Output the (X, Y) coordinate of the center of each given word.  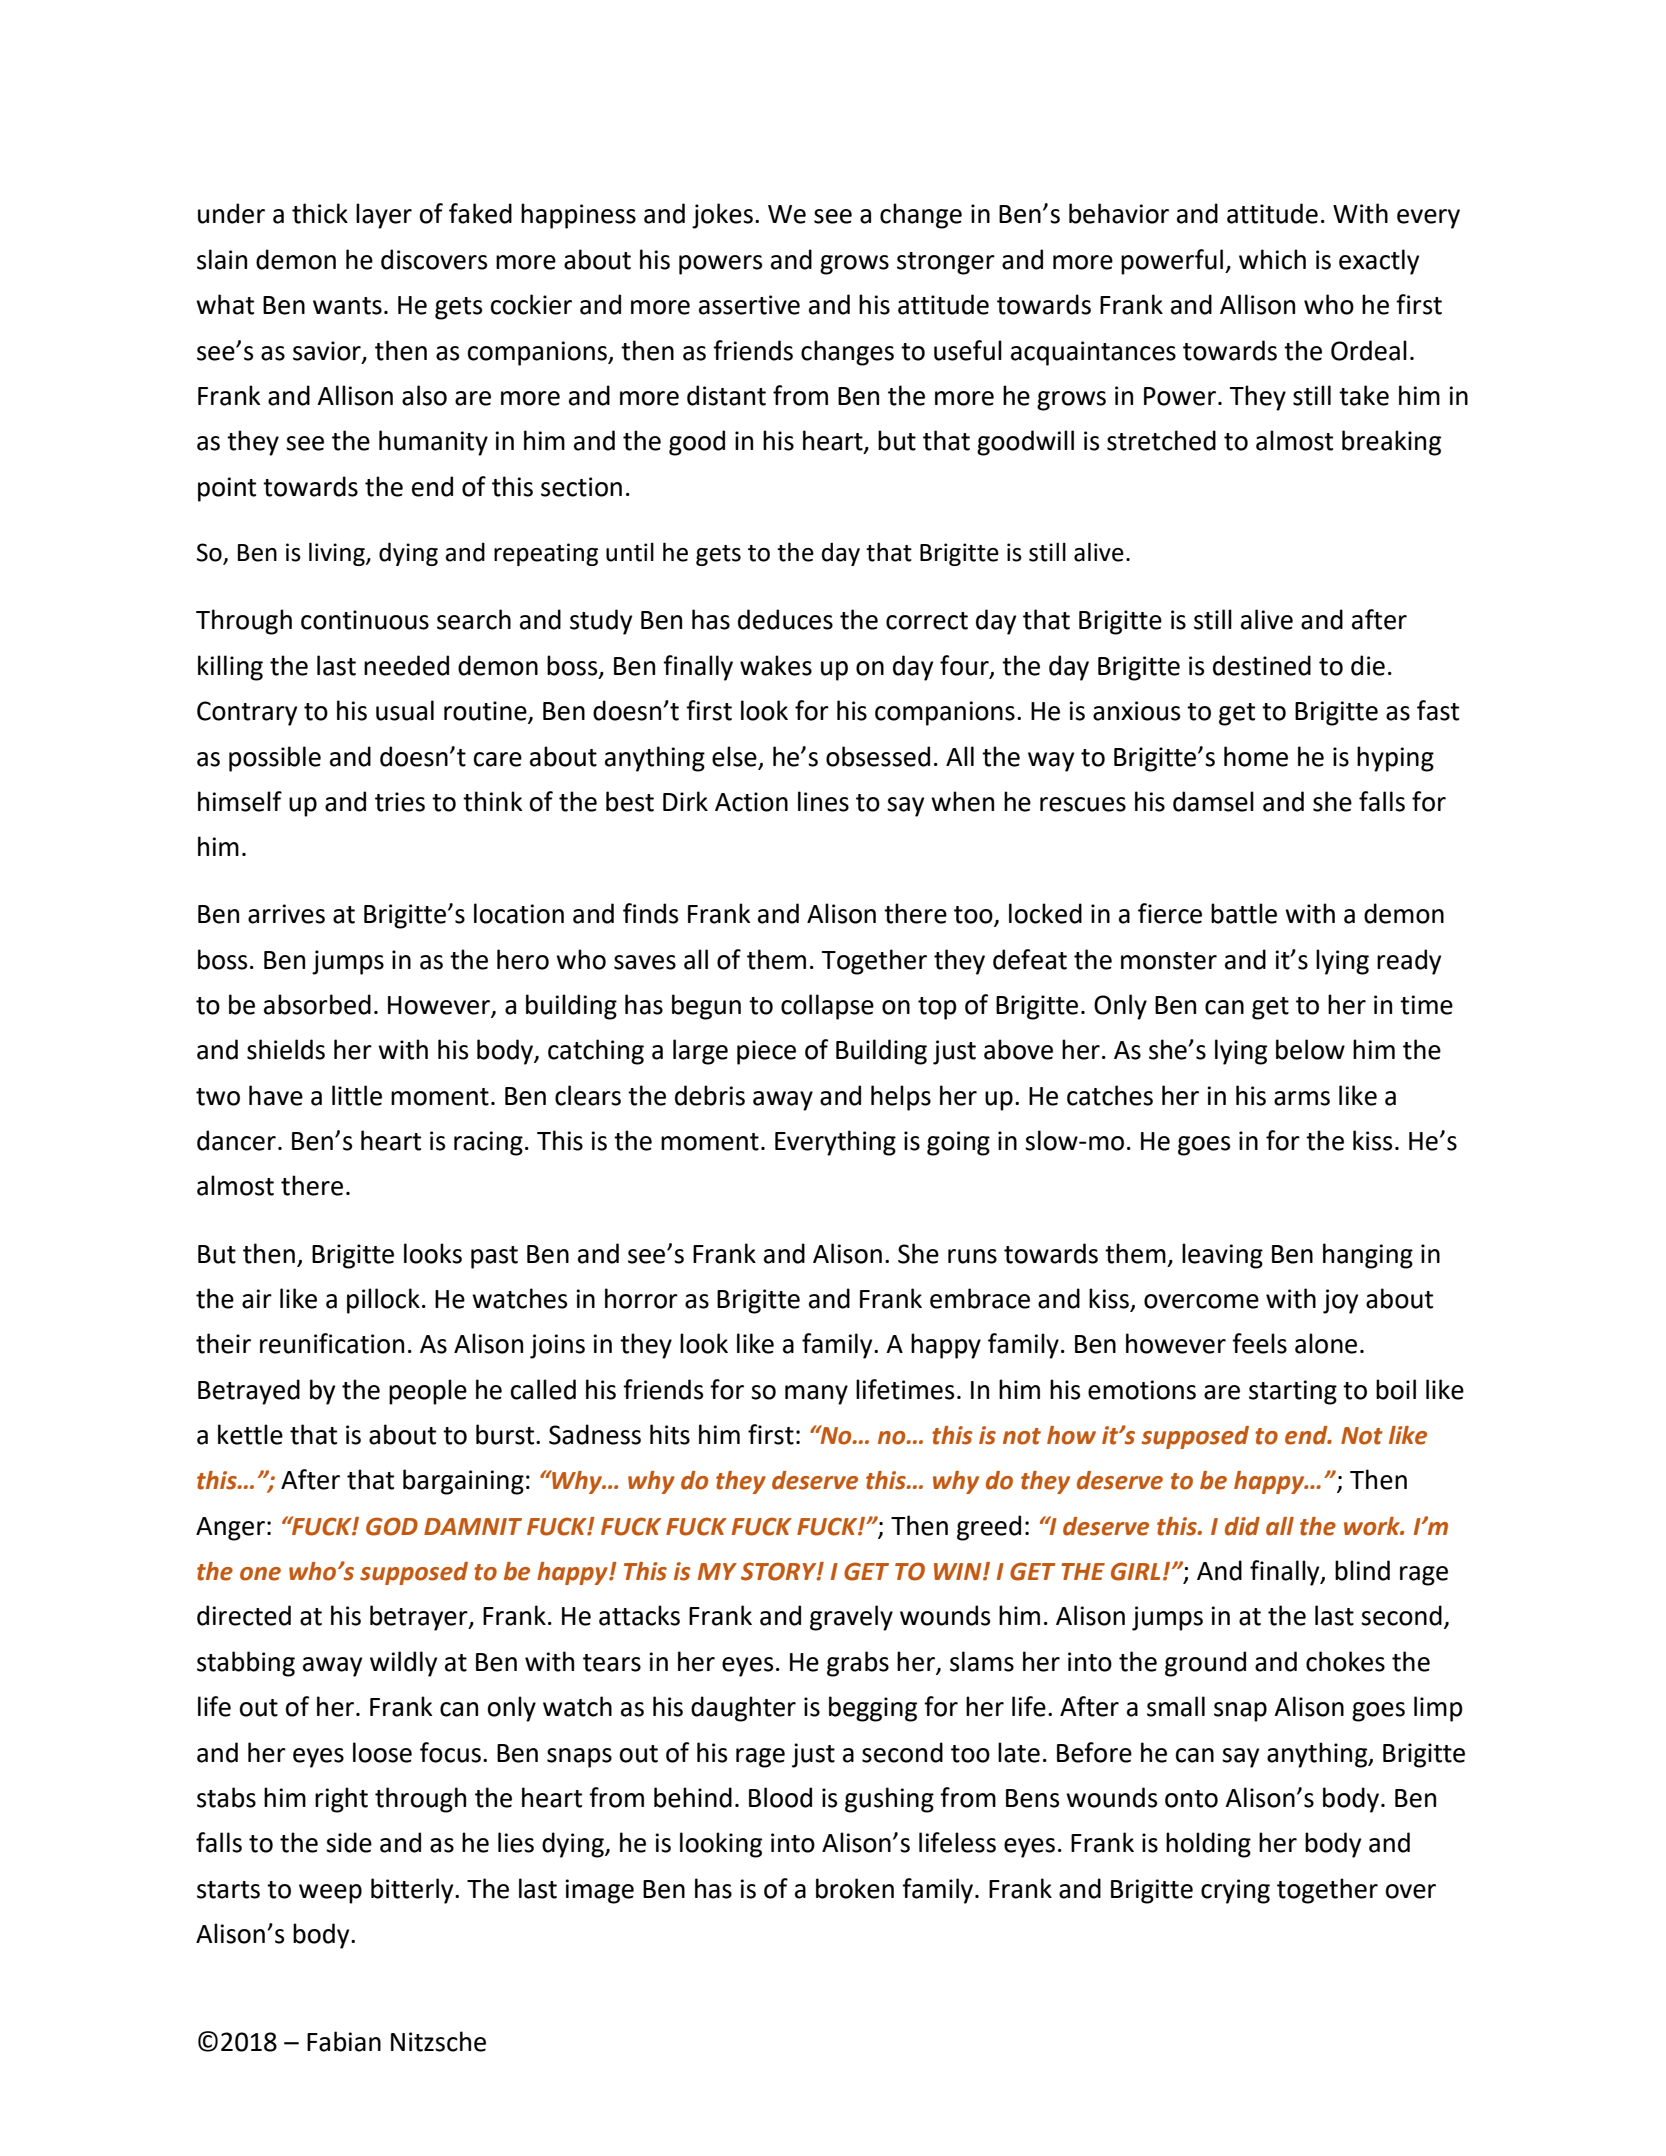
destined (1262, 665)
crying (1235, 1891)
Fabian (344, 2041)
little (357, 1095)
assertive (749, 305)
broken (855, 1888)
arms (1302, 1098)
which (1272, 259)
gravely (851, 1618)
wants (347, 306)
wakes (776, 665)
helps (901, 1098)
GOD (392, 1526)
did (1242, 1526)
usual (405, 710)
